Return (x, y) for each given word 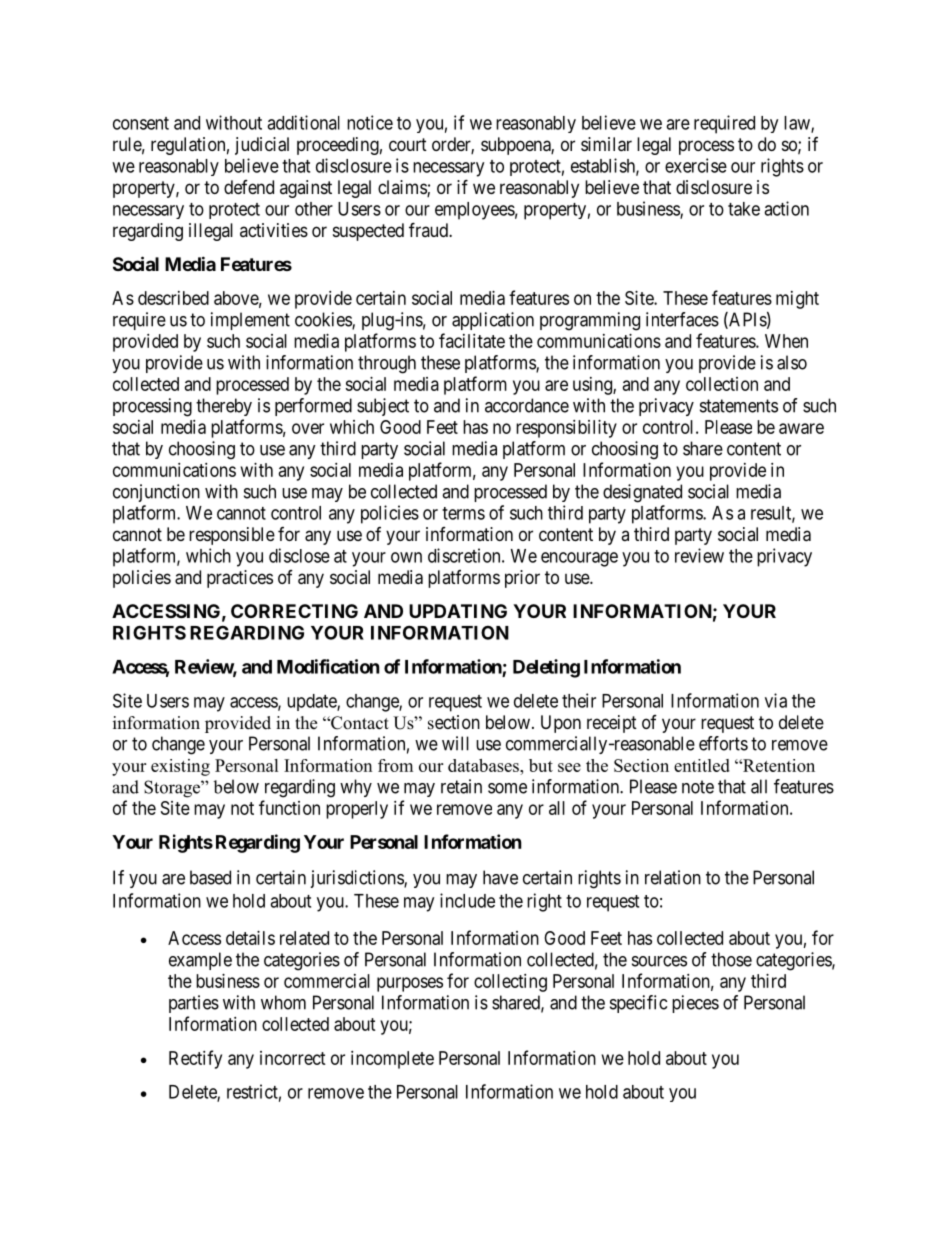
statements (739, 406)
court (408, 144)
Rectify (195, 1059)
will (455, 743)
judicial (262, 146)
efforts (723, 743)
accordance (527, 405)
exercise (696, 165)
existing (180, 767)
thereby (224, 407)
